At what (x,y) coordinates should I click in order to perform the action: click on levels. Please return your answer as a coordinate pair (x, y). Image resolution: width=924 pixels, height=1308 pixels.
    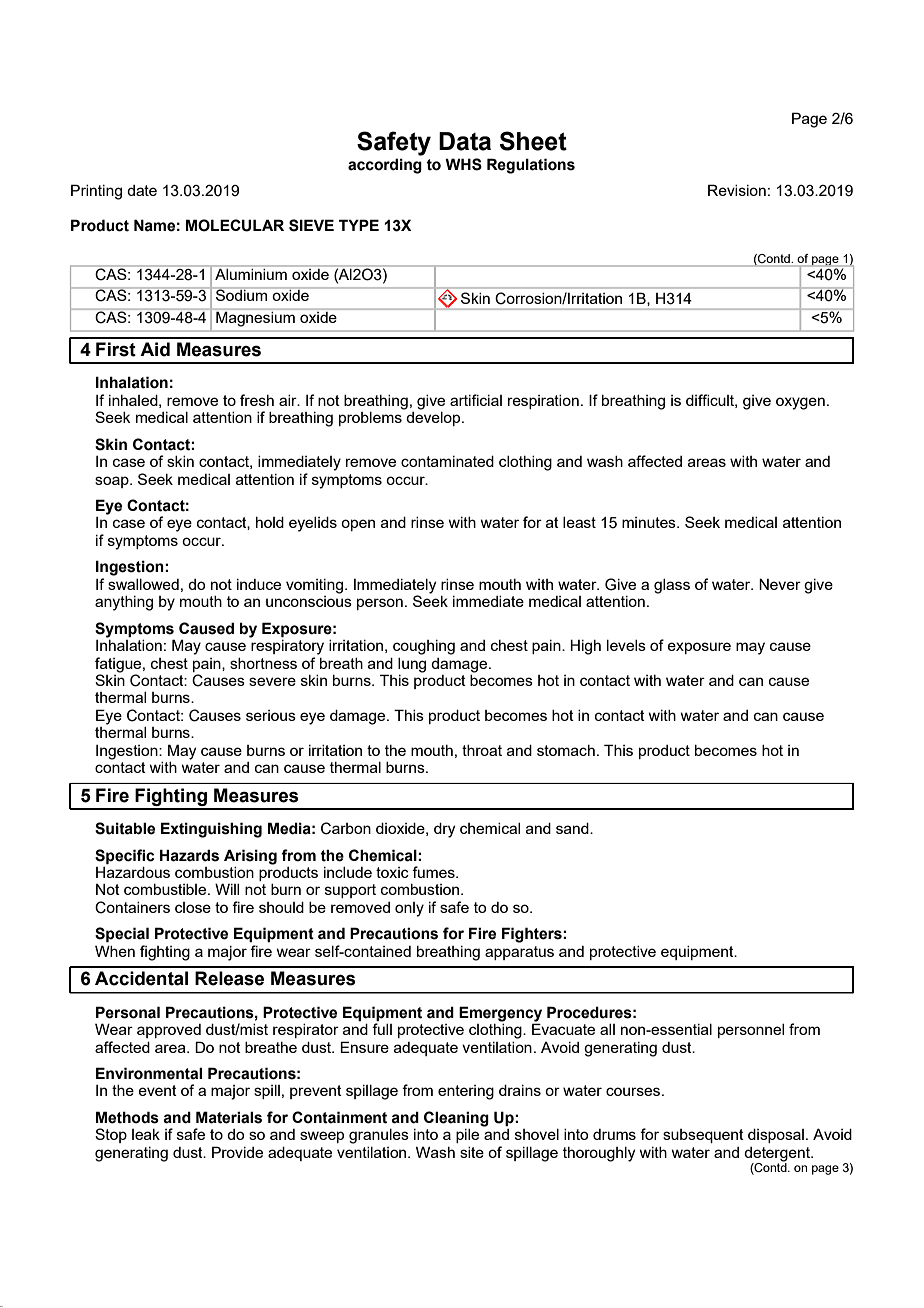
    Looking at the image, I should click on (626, 645).
